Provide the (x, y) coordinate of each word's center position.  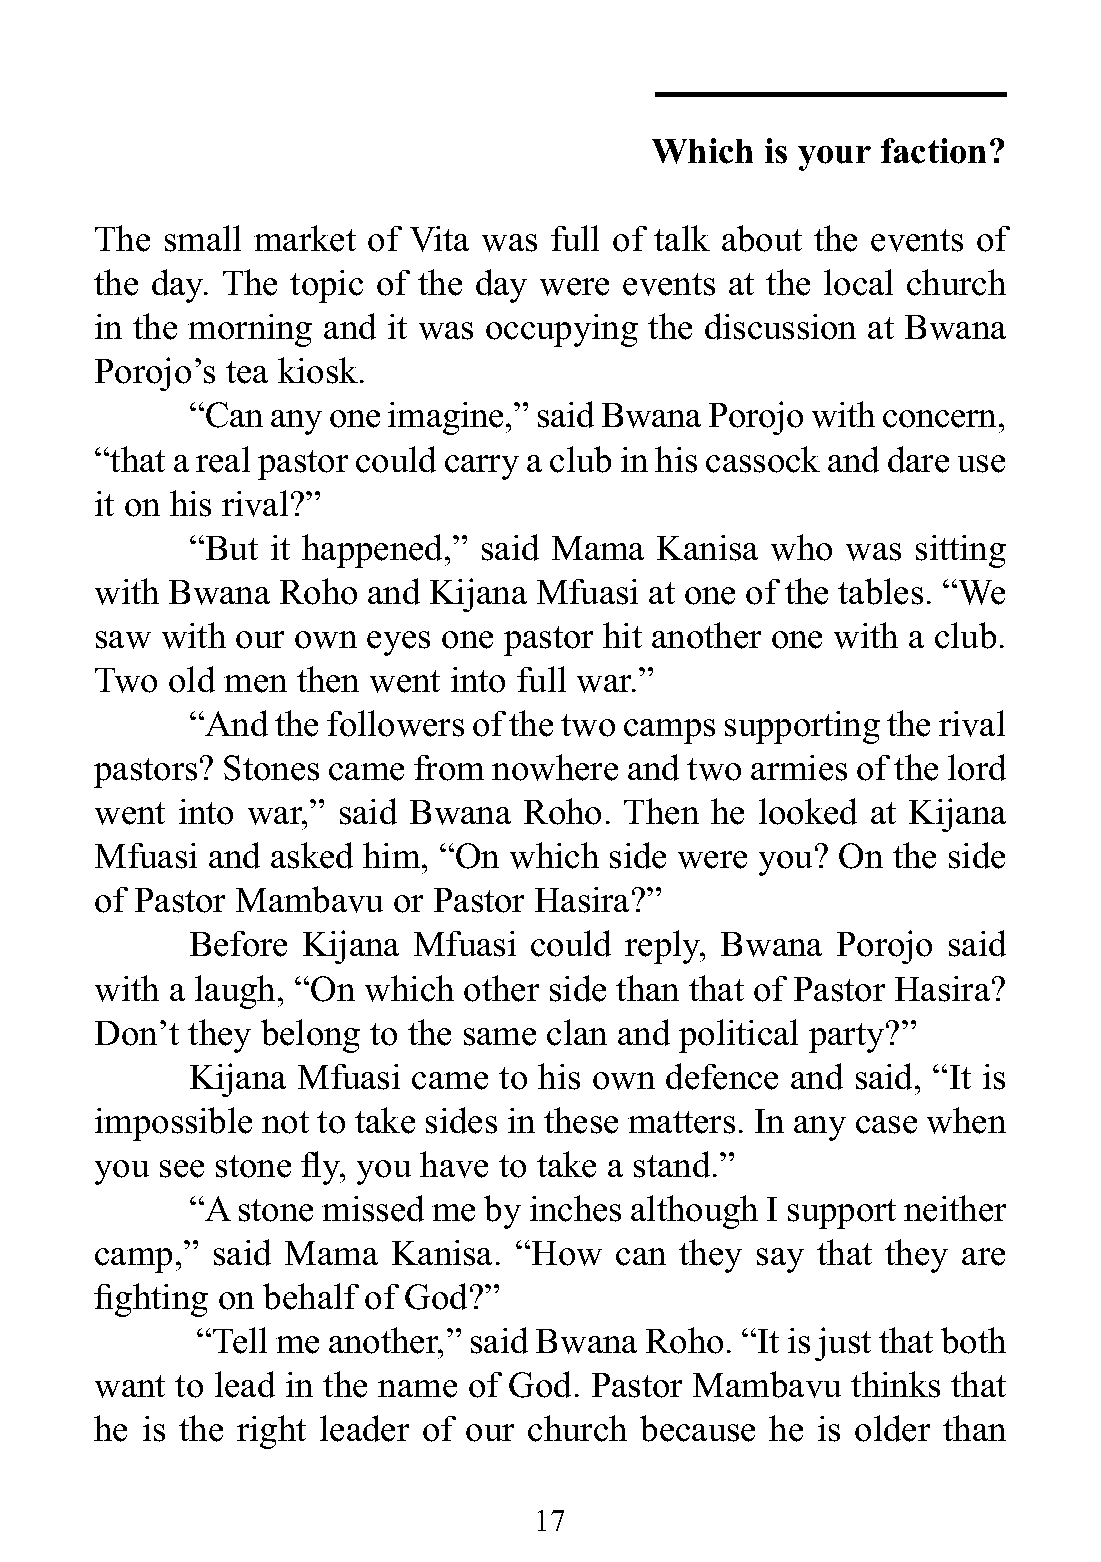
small (203, 238)
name (417, 1389)
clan (577, 1032)
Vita (439, 239)
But (230, 548)
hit (622, 635)
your (834, 158)
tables (880, 591)
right (271, 1432)
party (848, 1038)
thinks (895, 1384)
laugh (235, 992)
